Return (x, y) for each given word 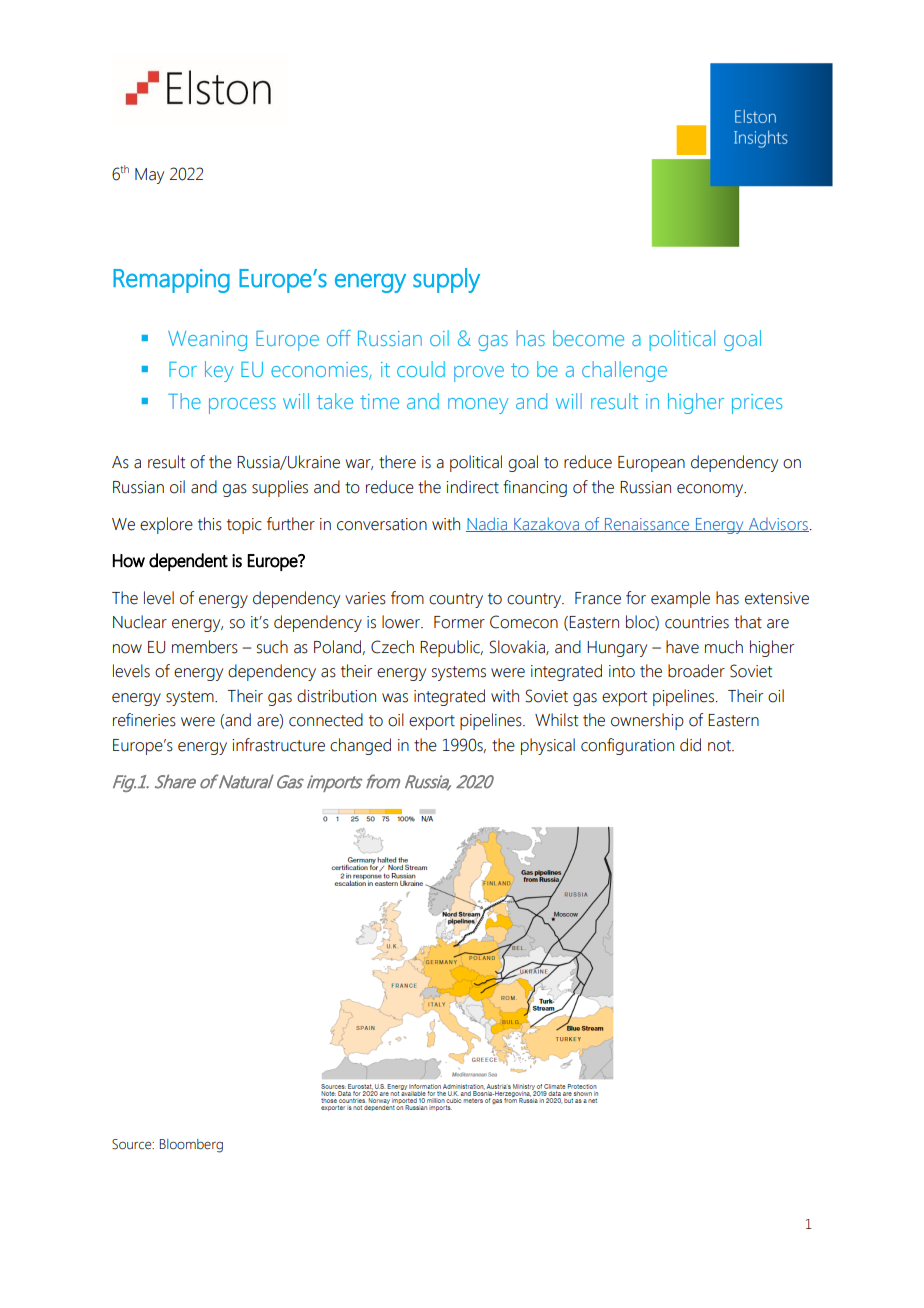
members (205, 647)
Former (459, 622)
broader (696, 671)
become (588, 338)
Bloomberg (191, 1146)
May (149, 176)
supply (446, 280)
